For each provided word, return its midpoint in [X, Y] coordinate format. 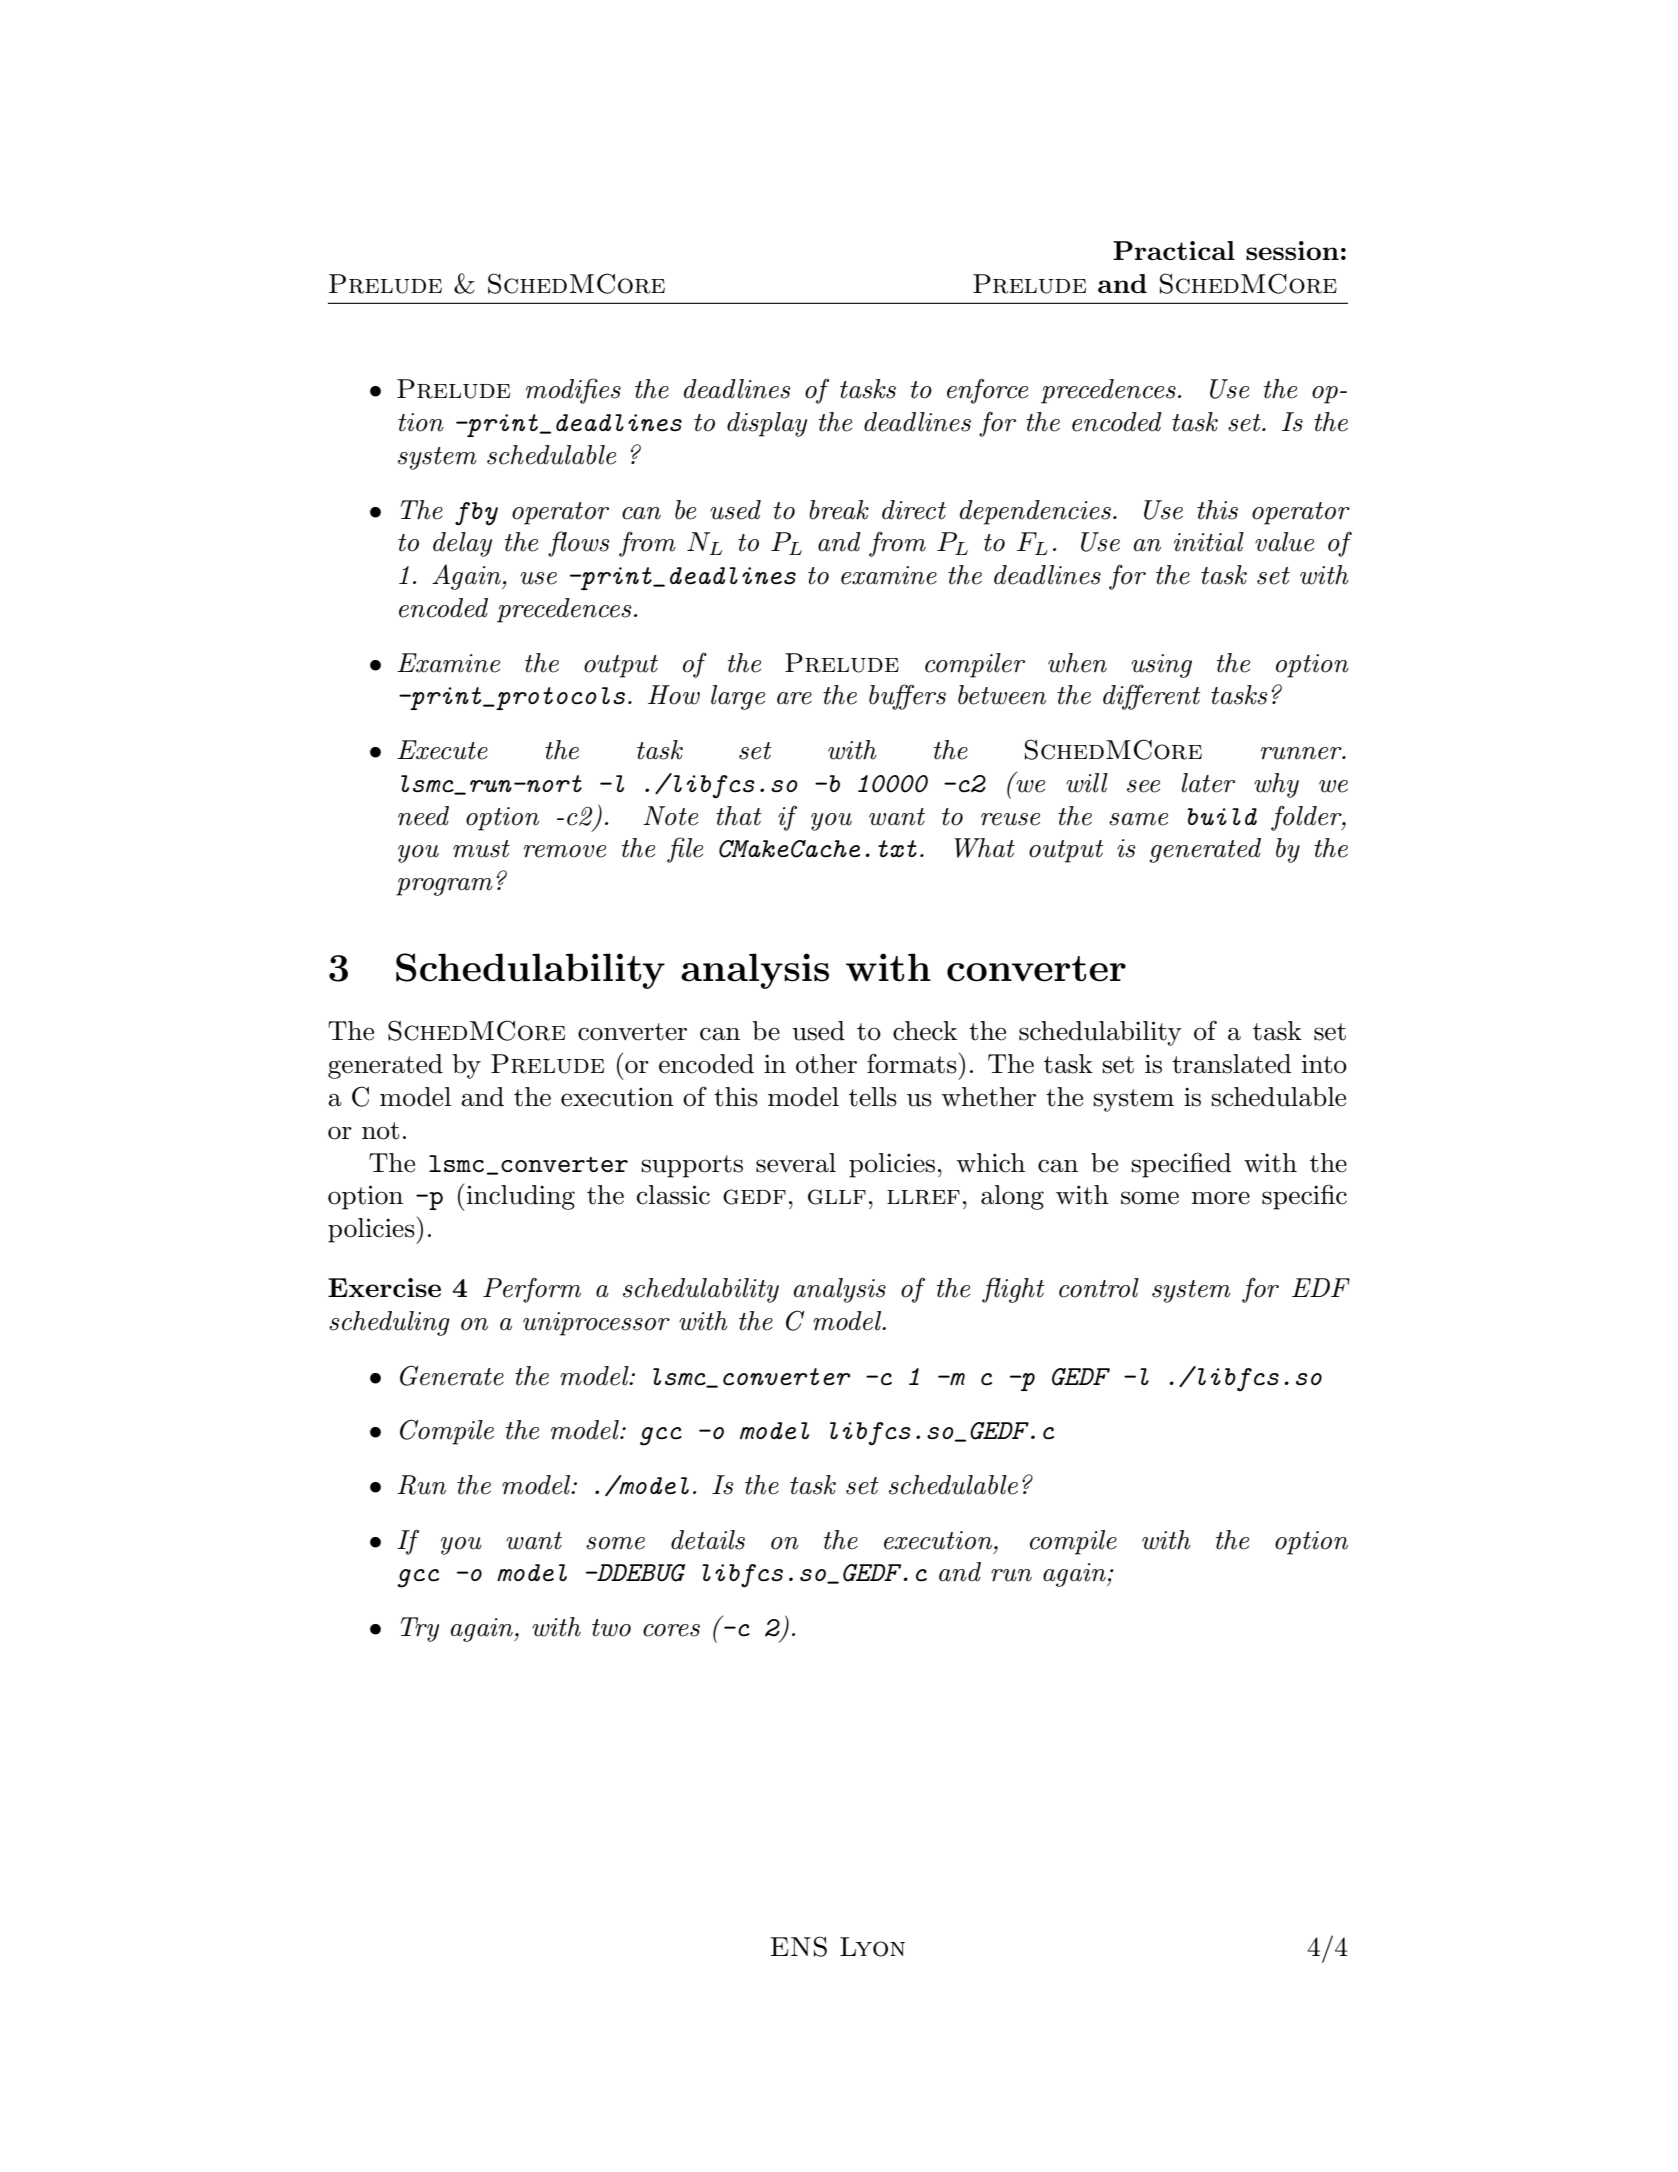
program [444, 887]
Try [420, 1629]
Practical [1174, 250]
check [925, 1031]
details [708, 1540]
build [1222, 816]
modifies [573, 391]
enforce [987, 391]
